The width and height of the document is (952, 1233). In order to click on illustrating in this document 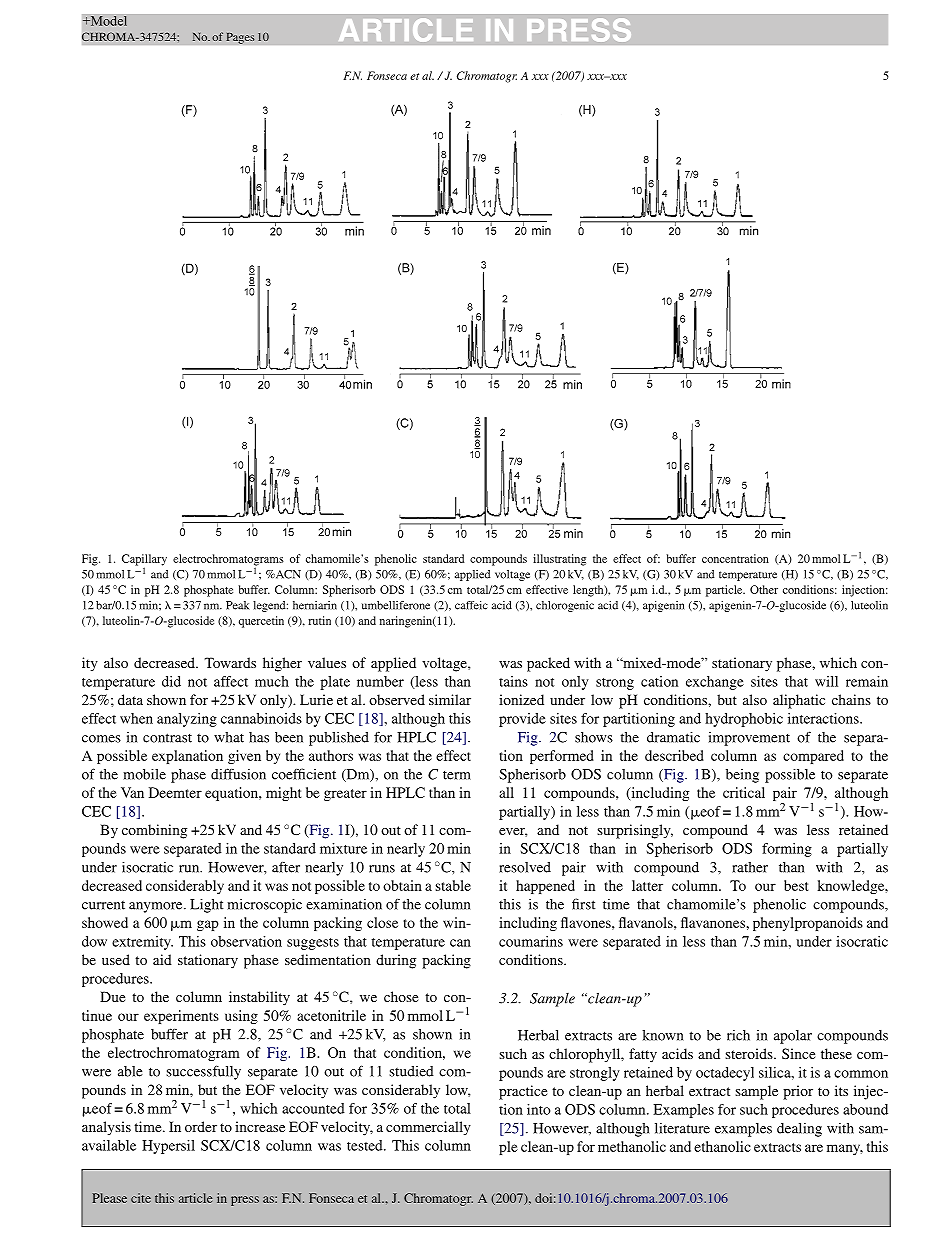, I will do `click(559, 560)`.
